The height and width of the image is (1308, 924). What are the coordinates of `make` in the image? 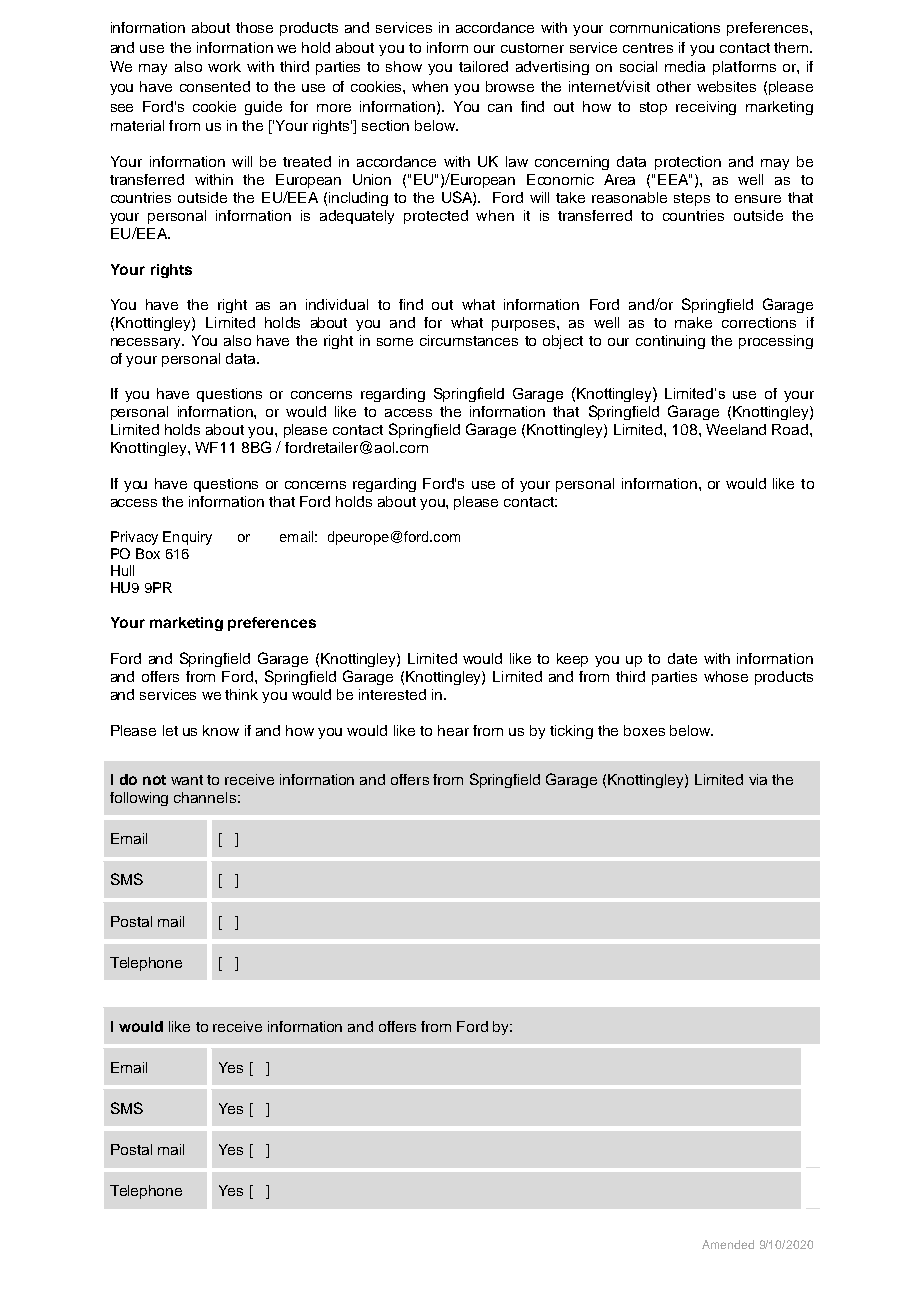 It's located at (693, 322).
